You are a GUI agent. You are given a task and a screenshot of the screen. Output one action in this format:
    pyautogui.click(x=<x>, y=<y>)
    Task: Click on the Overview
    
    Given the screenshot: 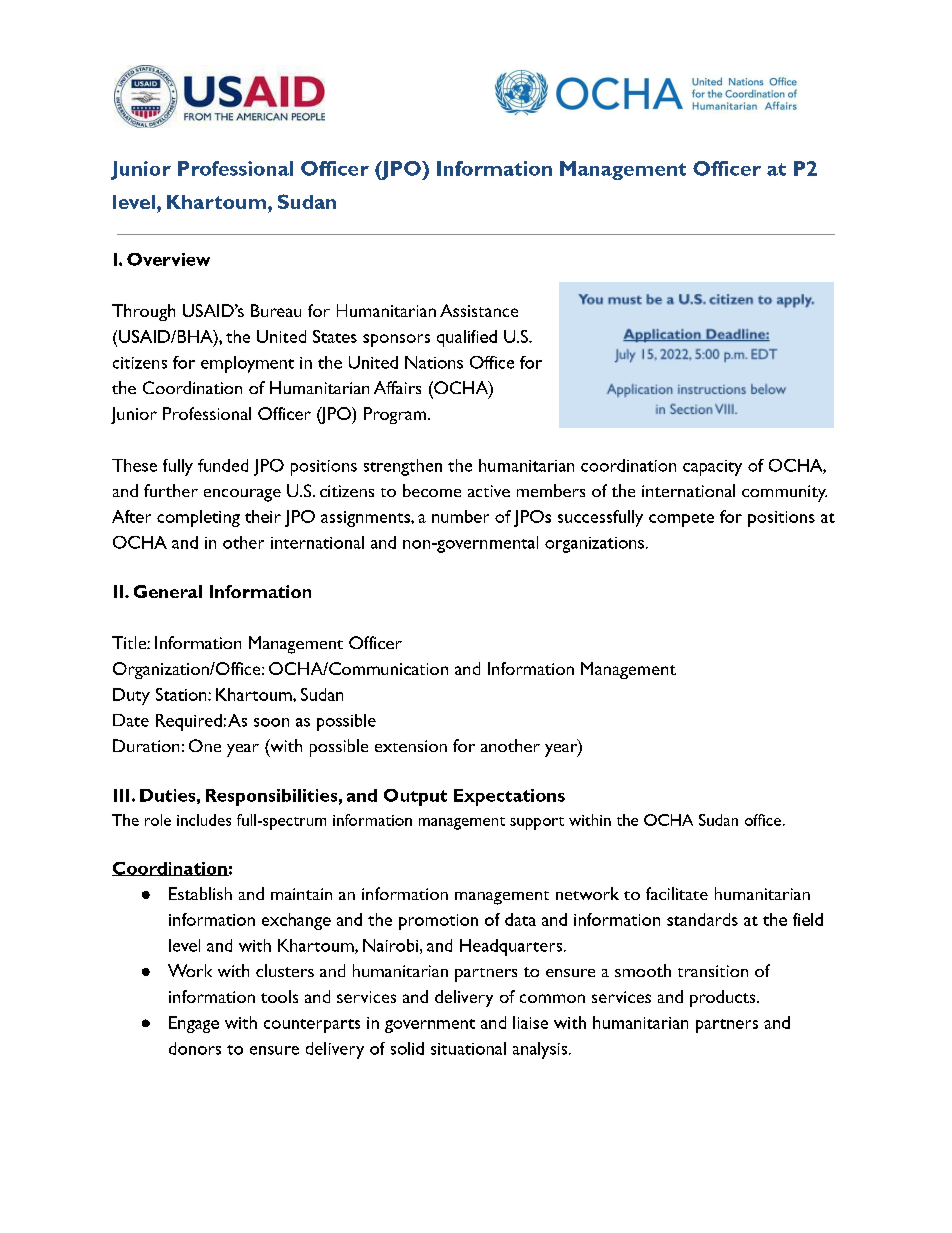 What is the action you would take?
    pyautogui.click(x=168, y=259)
